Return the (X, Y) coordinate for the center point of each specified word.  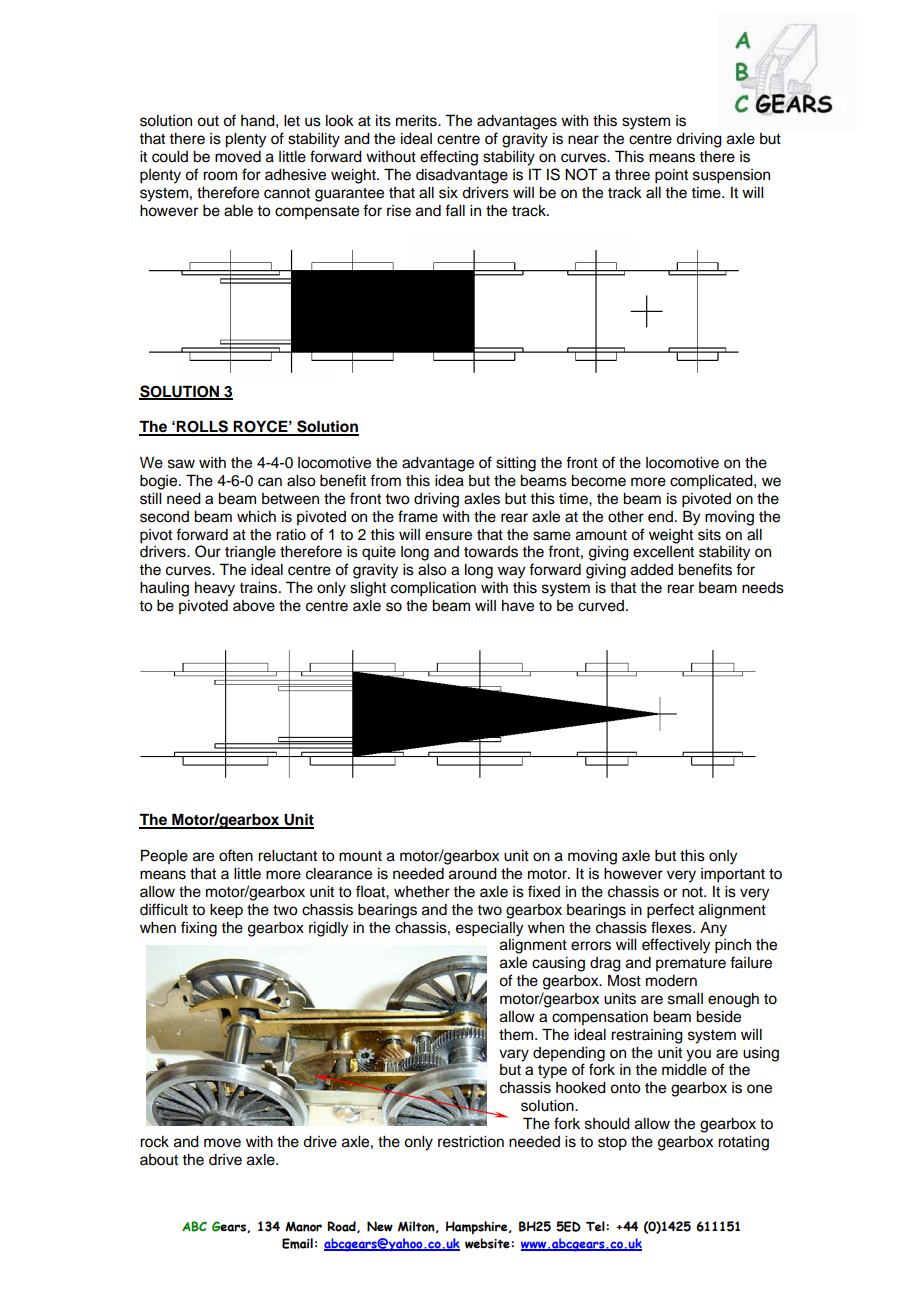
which (256, 517)
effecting (449, 158)
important (733, 875)
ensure (448, 536)
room (220, 176)
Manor (303, 1226)
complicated (712, 482)
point (671, 176)
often (236, 855)
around (473, 874)
